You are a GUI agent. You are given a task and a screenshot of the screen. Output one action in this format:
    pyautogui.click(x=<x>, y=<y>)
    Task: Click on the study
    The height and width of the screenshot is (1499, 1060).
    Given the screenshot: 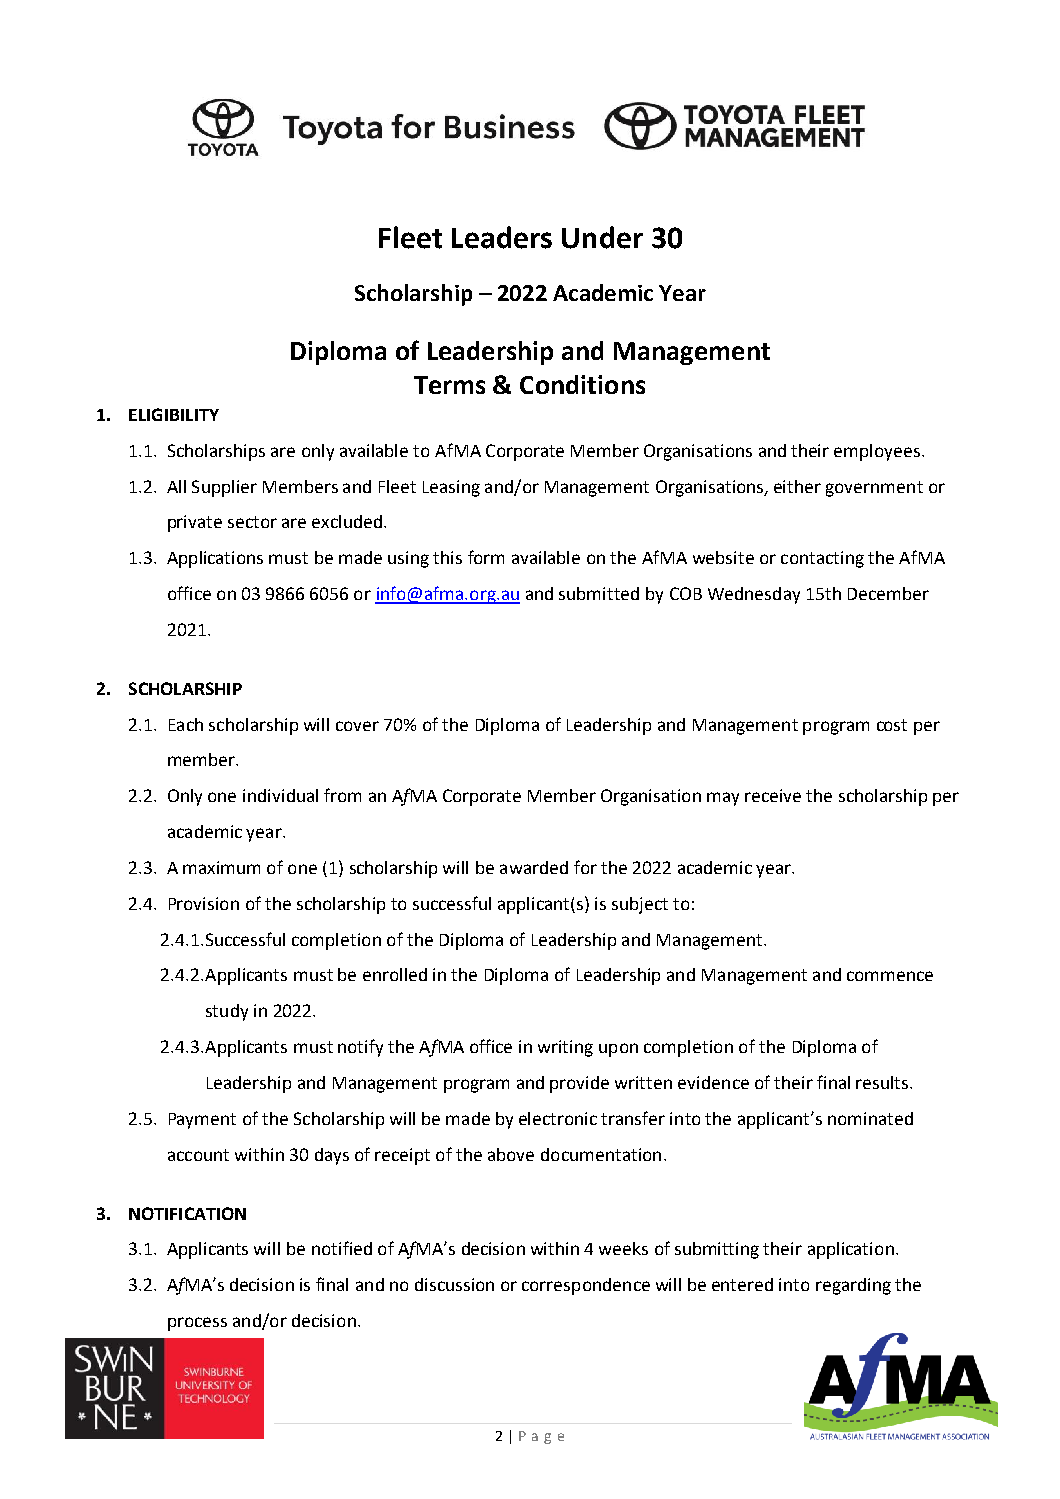 What is the action you would take?
    pyautogui.click(x=227, y=1012)
